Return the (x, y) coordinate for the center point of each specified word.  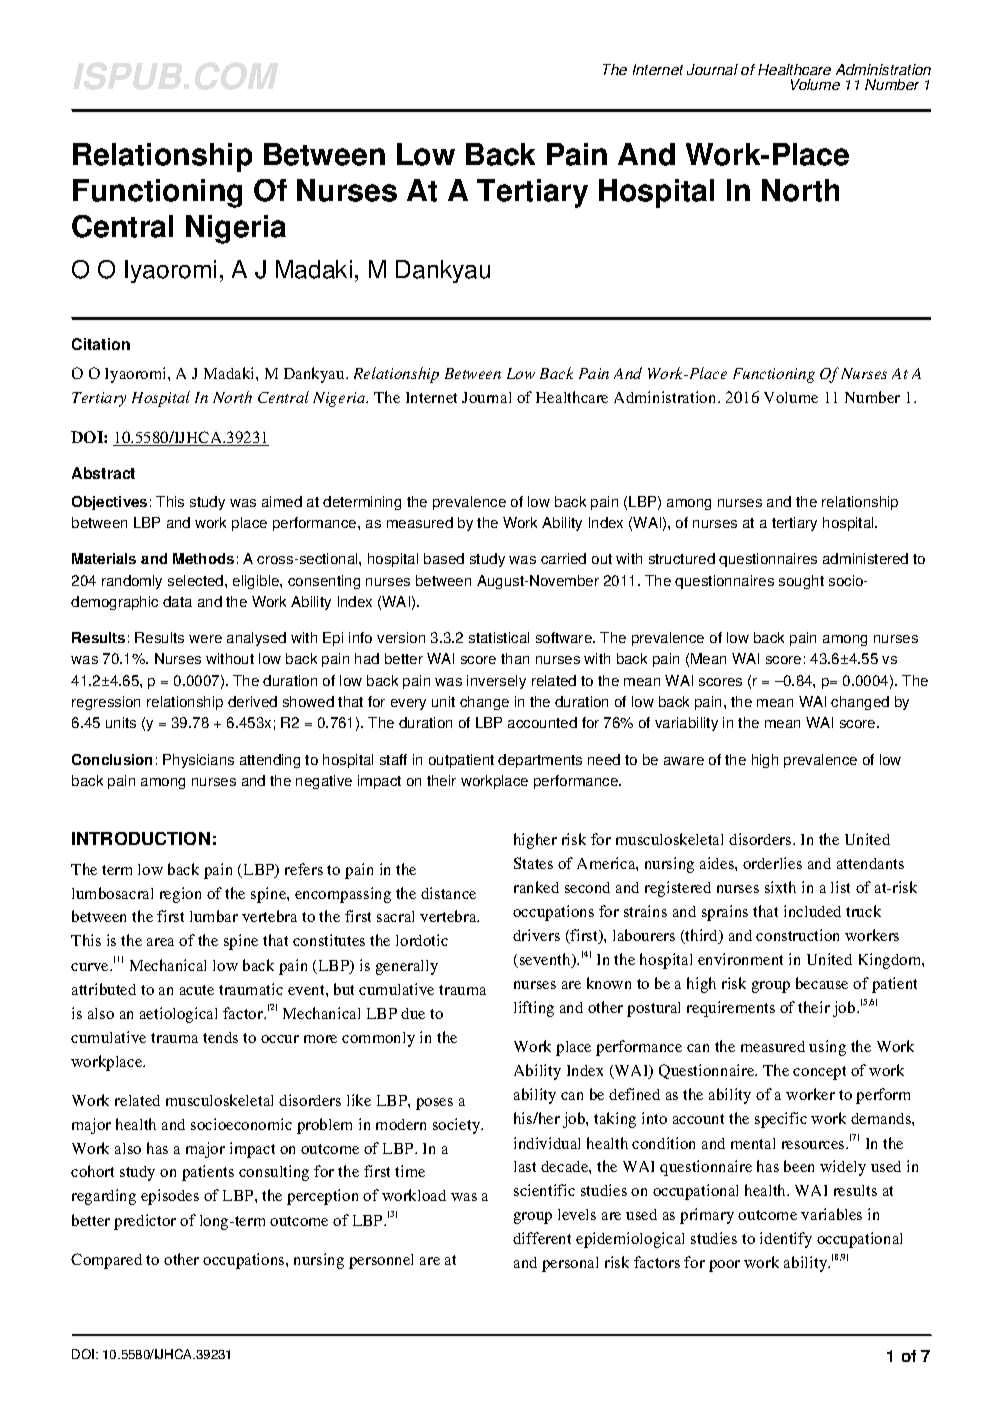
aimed (282, 501)
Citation (101, 344)
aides (718, 863)
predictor (145, 1222)
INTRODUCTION (141, 838)
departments (540, 761)
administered (865, 558)
